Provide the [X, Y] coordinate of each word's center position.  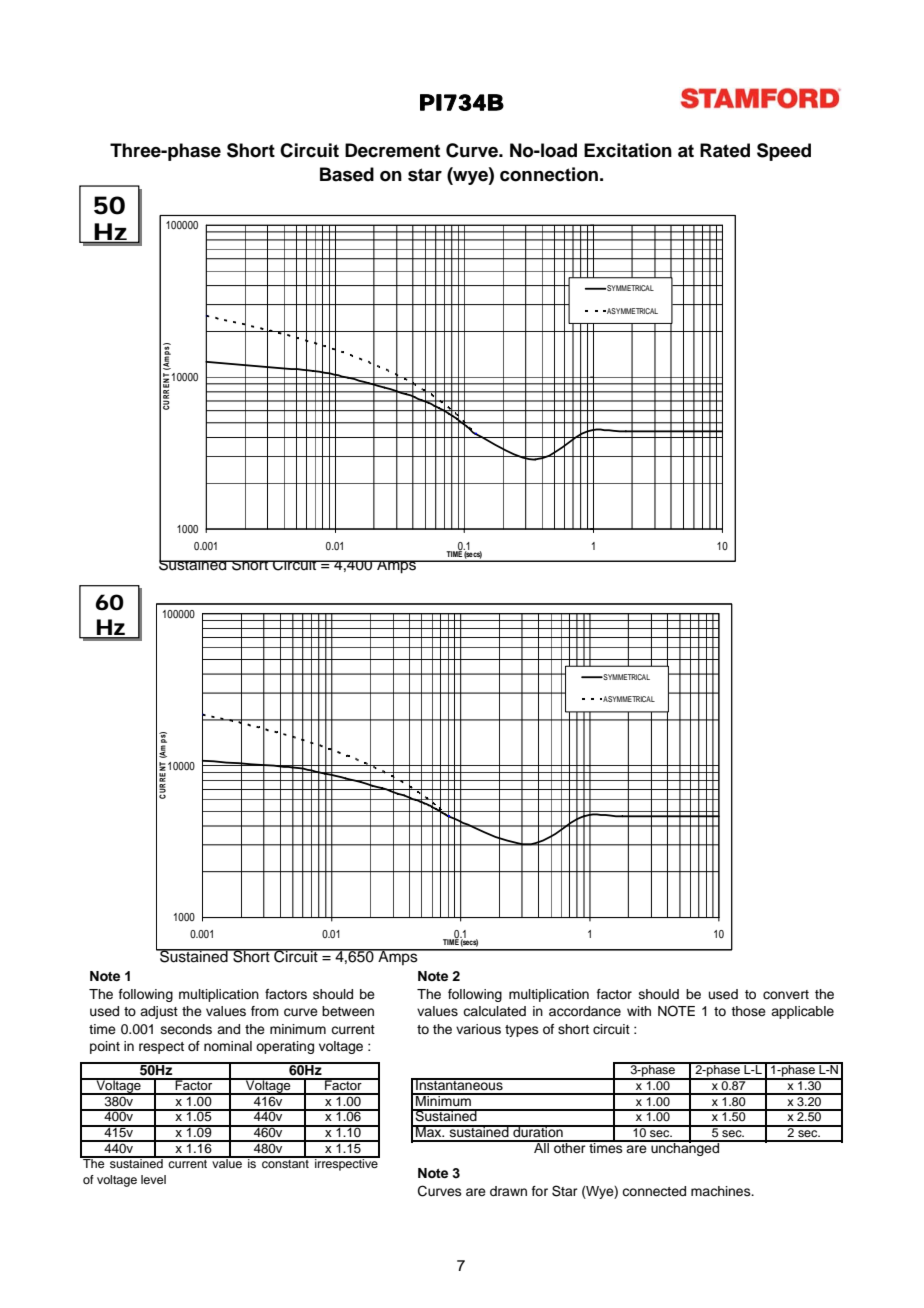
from [265, 1011]
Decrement [392, 150]
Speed [784, 152]
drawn [508, 1191]
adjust [159, 1012]
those [748, 1011]
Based [347, 174]
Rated [725, 150]
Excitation [628, 150]
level [153, 1179]
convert [786, 994]
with [639, 1011]
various [478, 1029]
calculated [494, 1011]
